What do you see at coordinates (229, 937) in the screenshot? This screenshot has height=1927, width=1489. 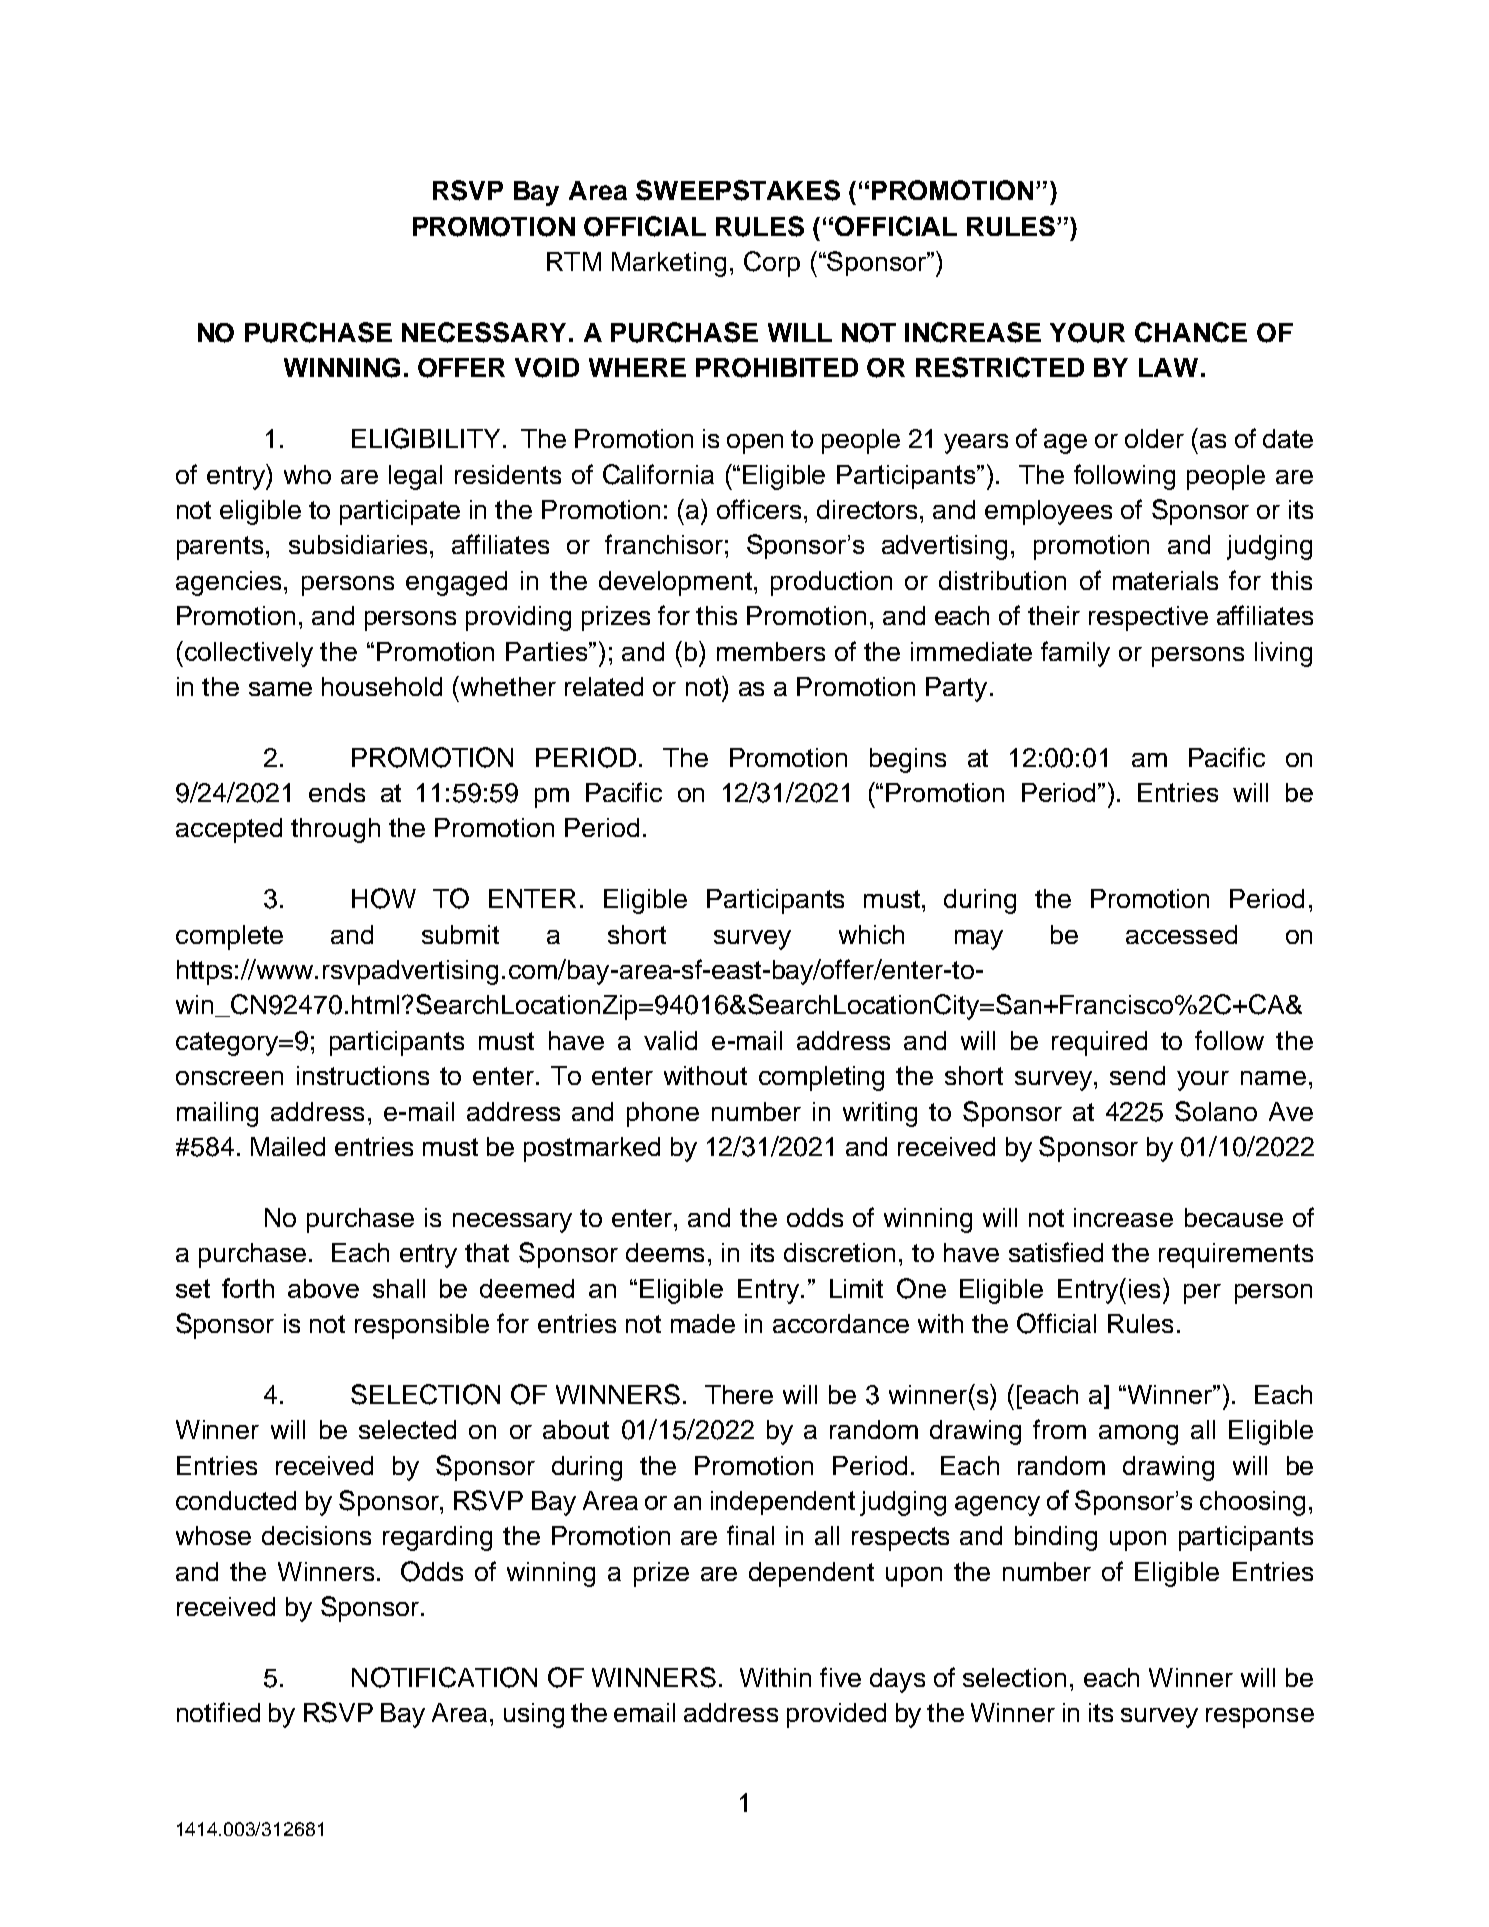 I see `complete` at bounding box center [229, 937].
